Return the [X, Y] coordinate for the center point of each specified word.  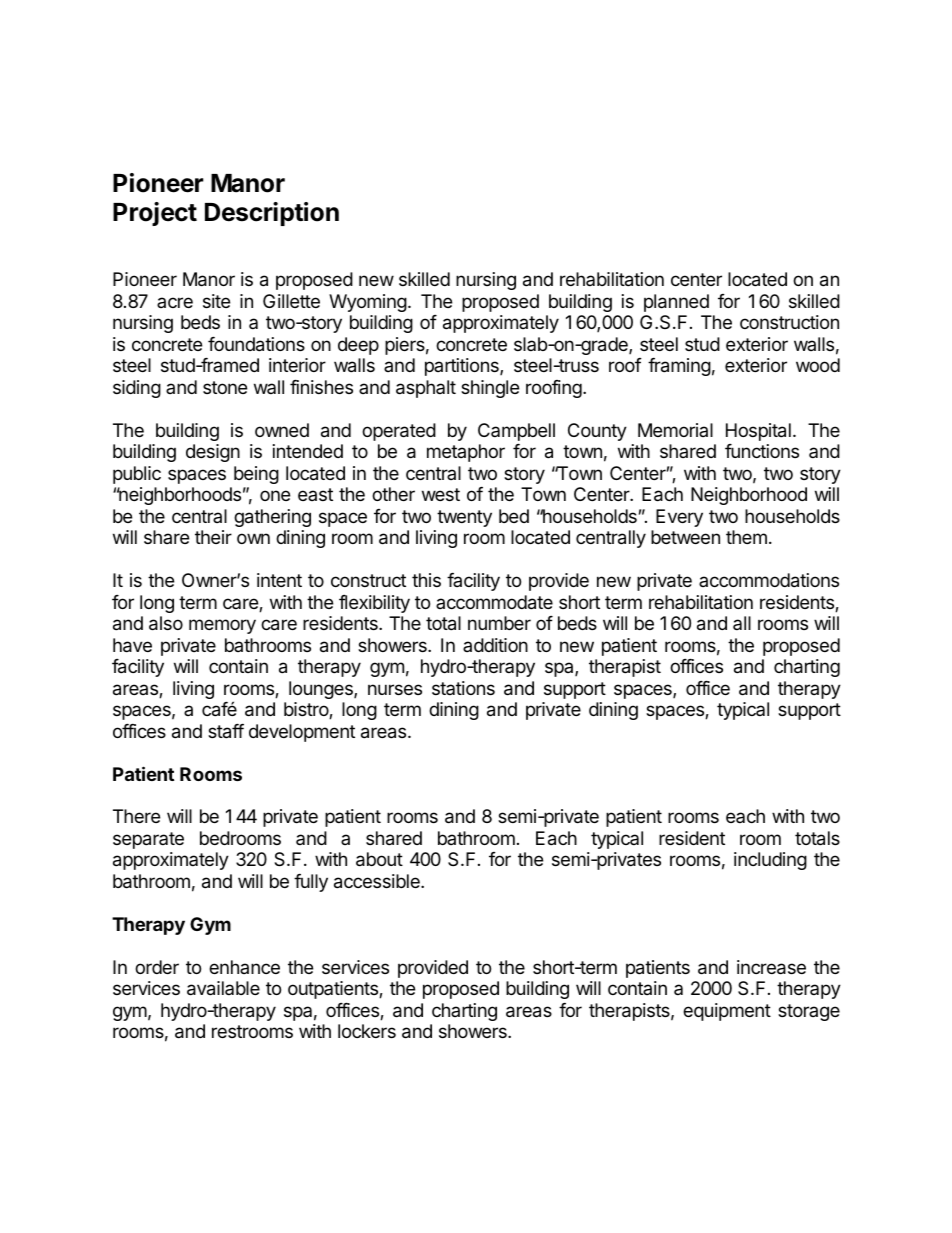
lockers [367, 1031]
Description [272, 214]
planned [676, 303]
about [379, 859]
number [499, 623]
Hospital [758, 432]
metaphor [466, 453]
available [223, 988]
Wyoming [368, 303]
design [213, 453]
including [770, 861]
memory [222, 626]
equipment [727, 1012]
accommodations [769, 580]
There [136, 816]
